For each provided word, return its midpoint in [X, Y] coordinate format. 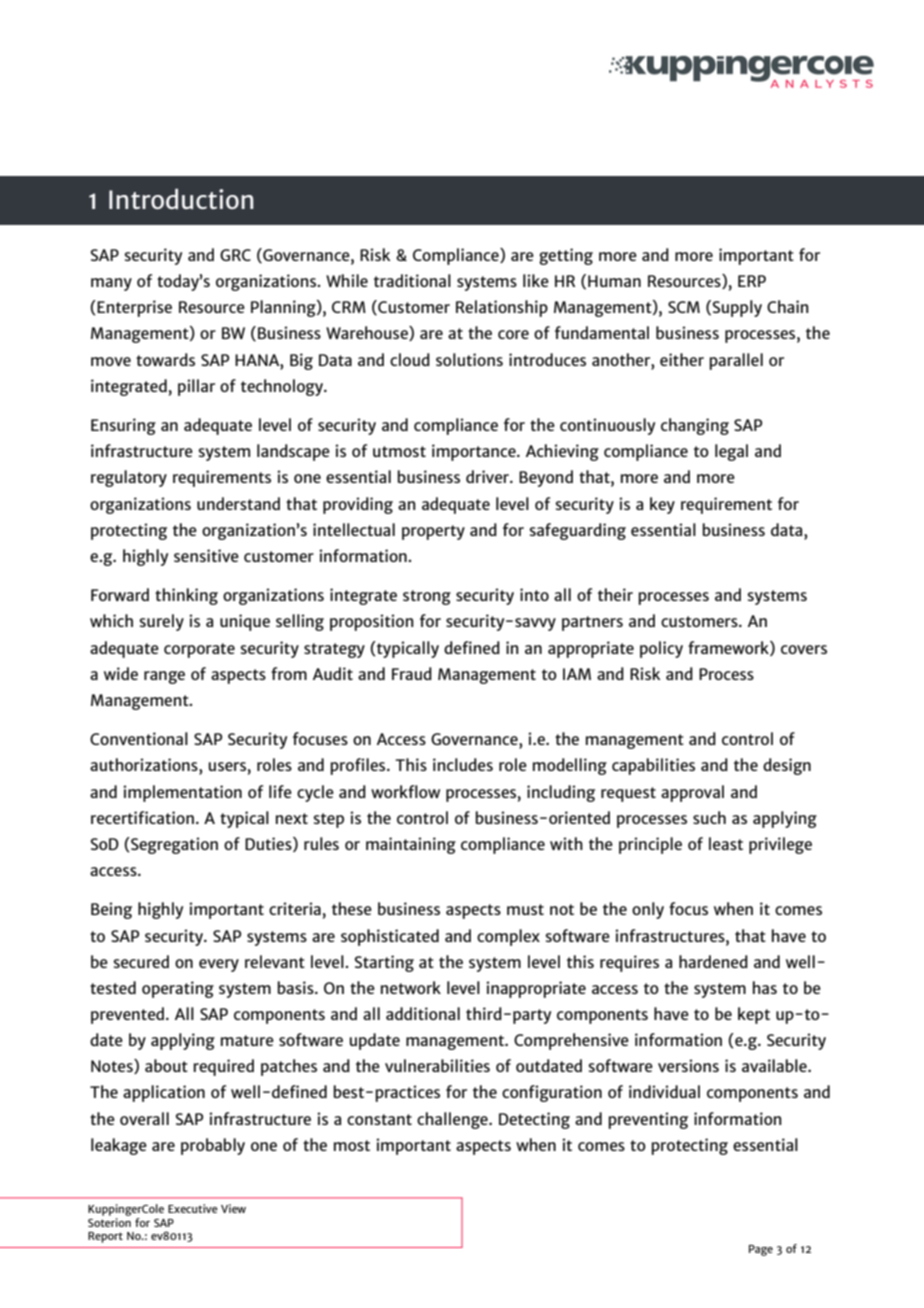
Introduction [181, 199]
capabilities [653, 766]
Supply [737, 308]
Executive [193, 1208]
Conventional [139, 738]
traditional [412, 280]
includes [463, 764]
